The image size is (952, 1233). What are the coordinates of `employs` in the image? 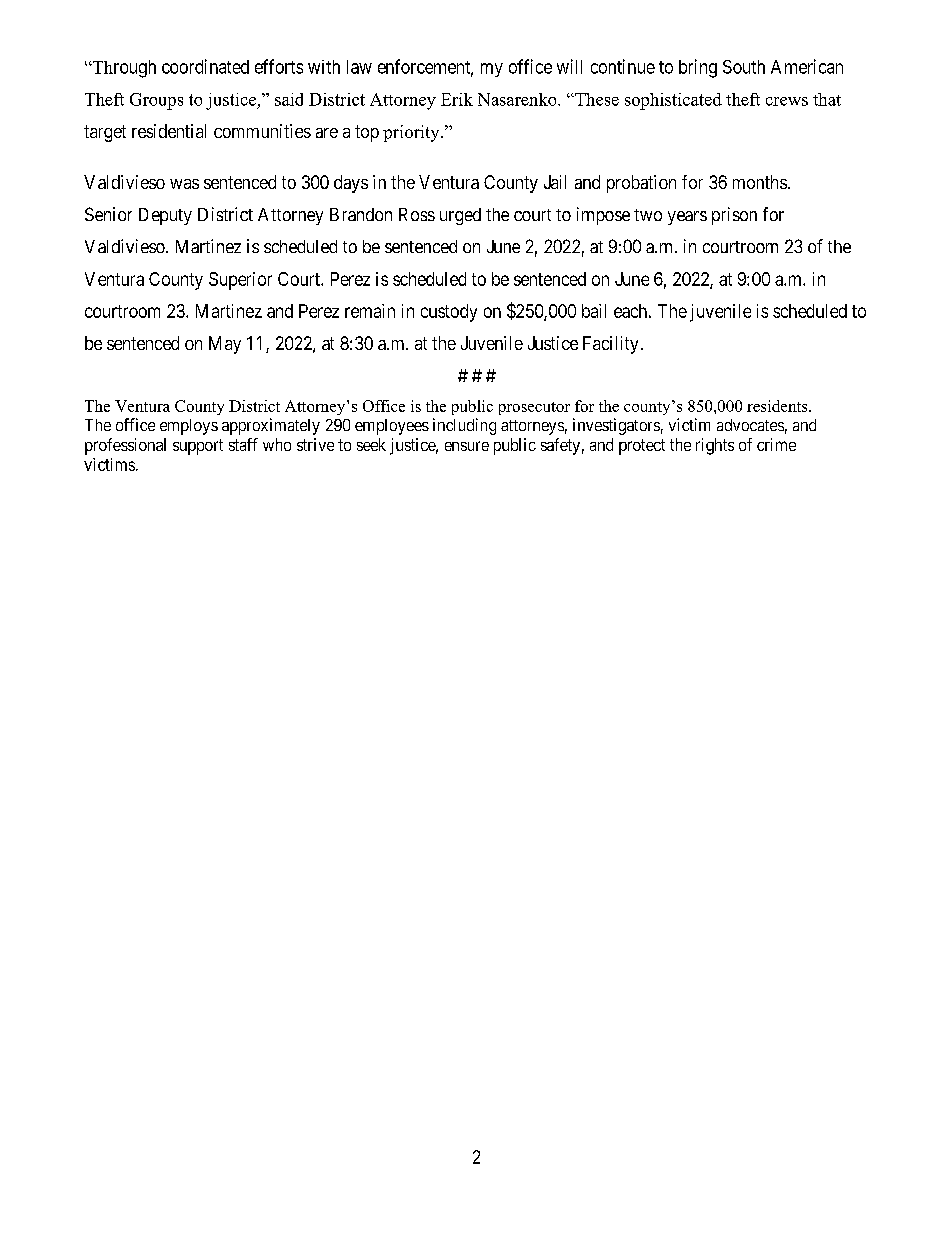 It's located at (189, 427).
